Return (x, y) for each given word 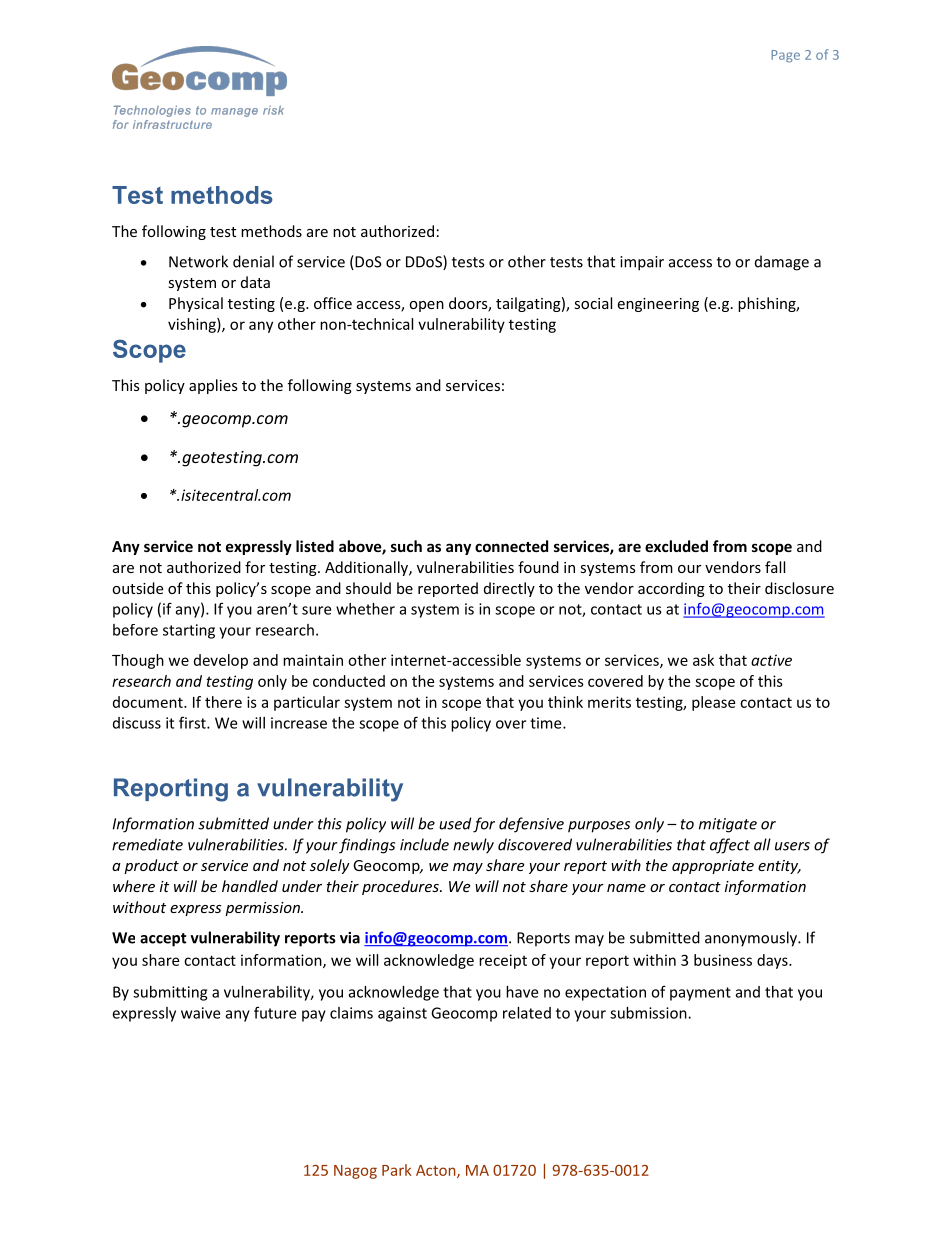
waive (200, 1013)
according (671, 589)
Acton (437, 1171)
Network (198, 261)
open (426, 306)
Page (785, 56)
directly (509, 589)
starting (189, 631)
